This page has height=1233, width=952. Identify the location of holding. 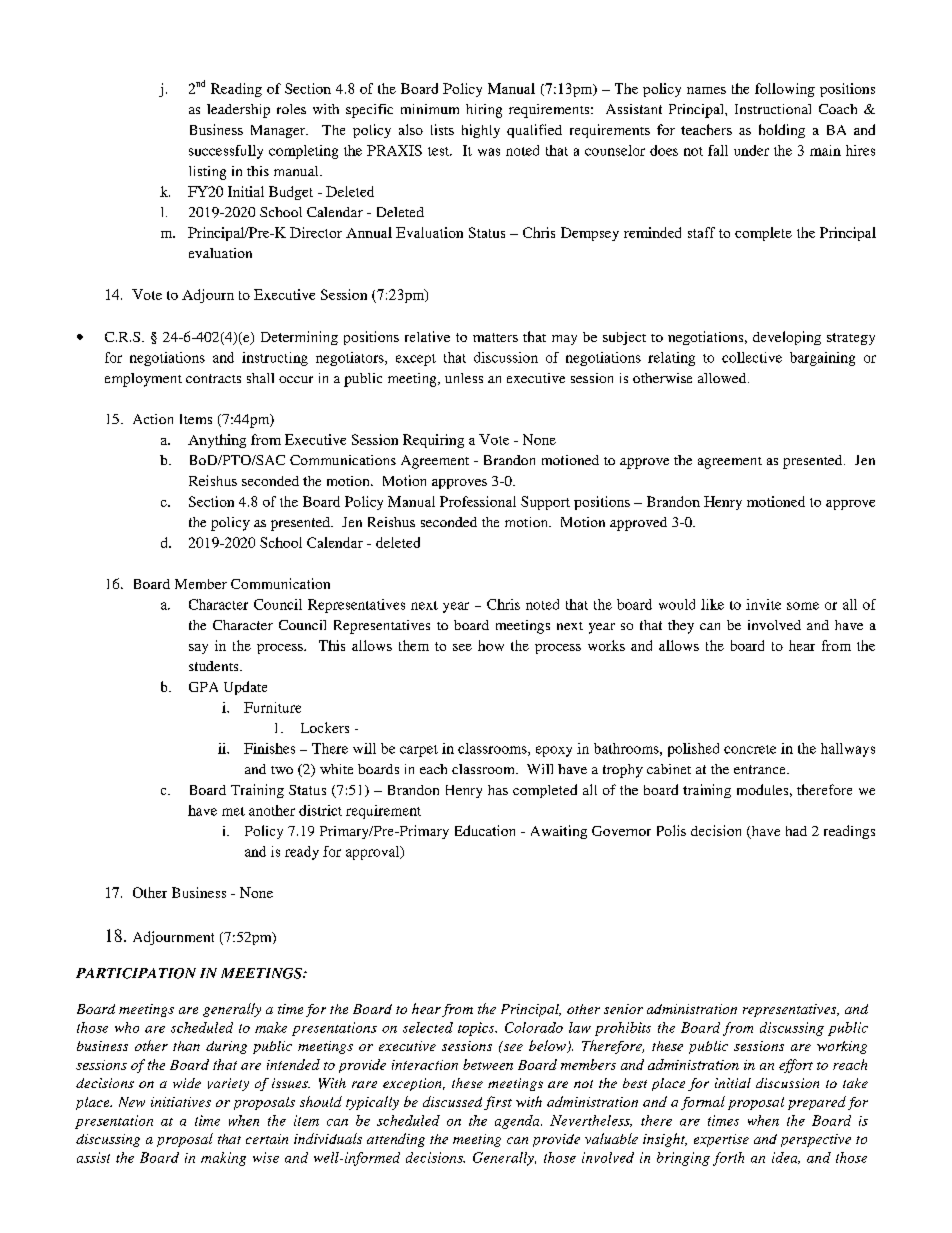
(782, 131).
